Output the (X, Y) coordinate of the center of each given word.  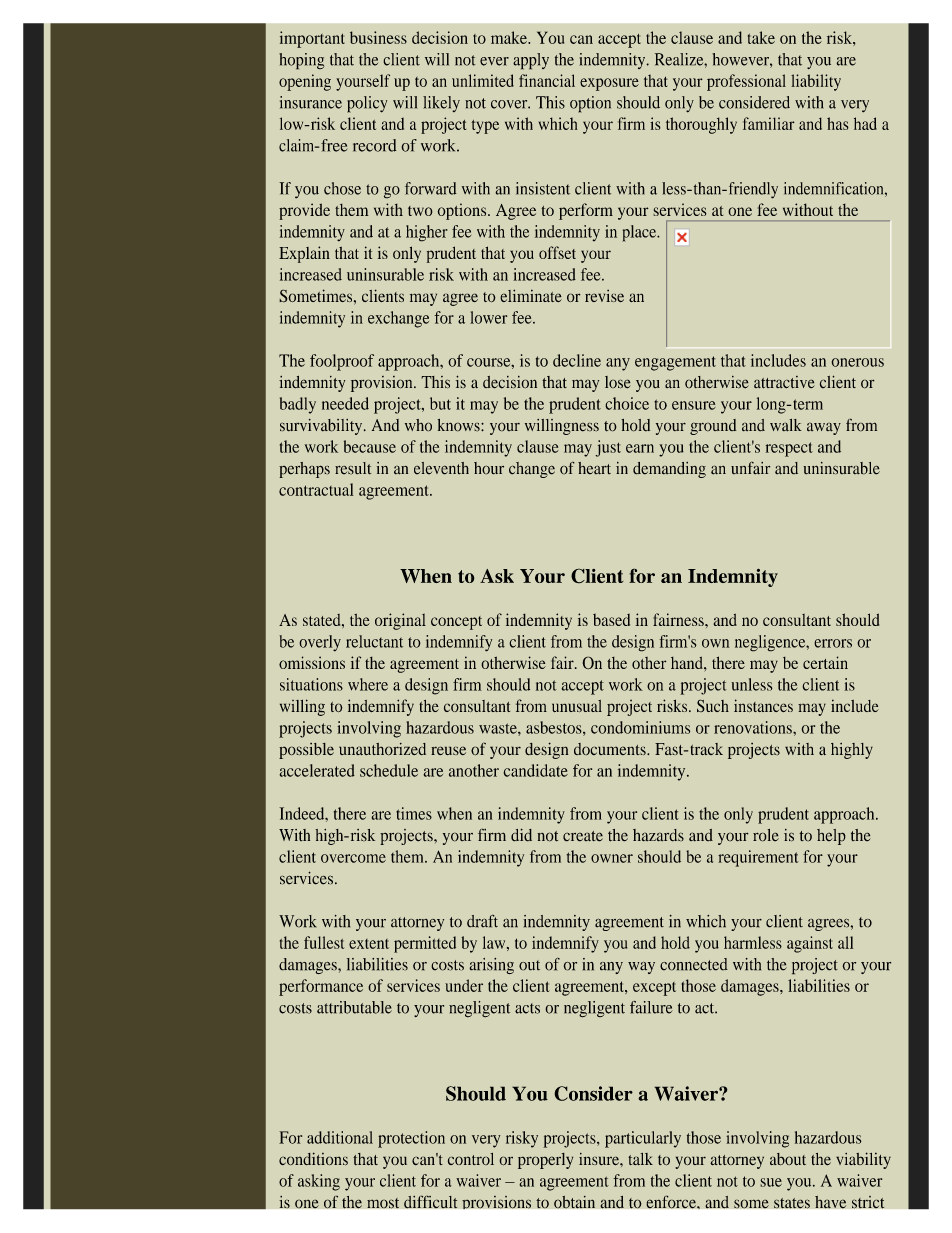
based (611, 619)
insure (600, 1159)
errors (833, 643)
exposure (609, 84)
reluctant (374, 641)
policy (367, 104)
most (383, 1203)
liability (816, 82)
